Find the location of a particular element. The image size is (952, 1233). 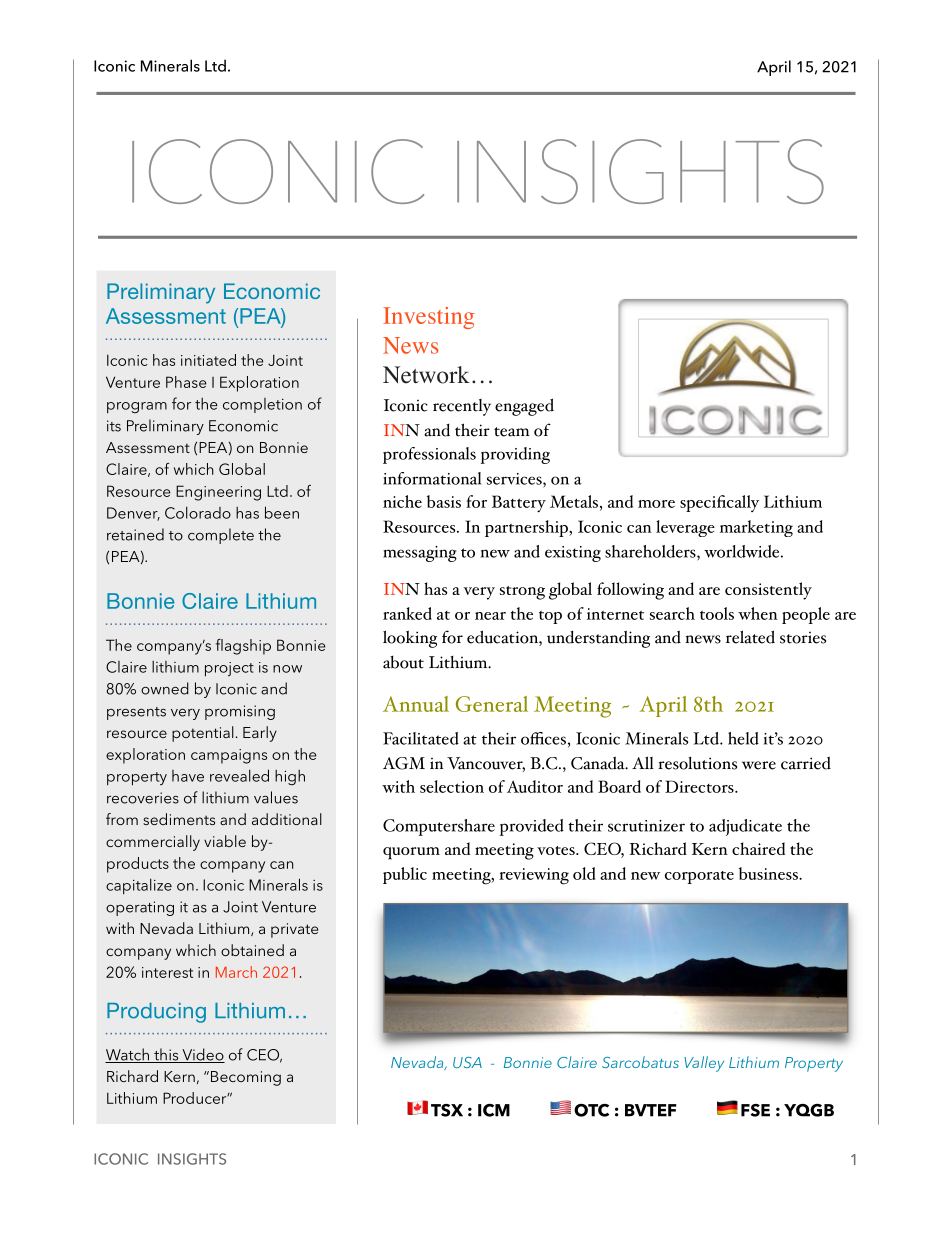

Investing is located at coordinates (429, 318).
